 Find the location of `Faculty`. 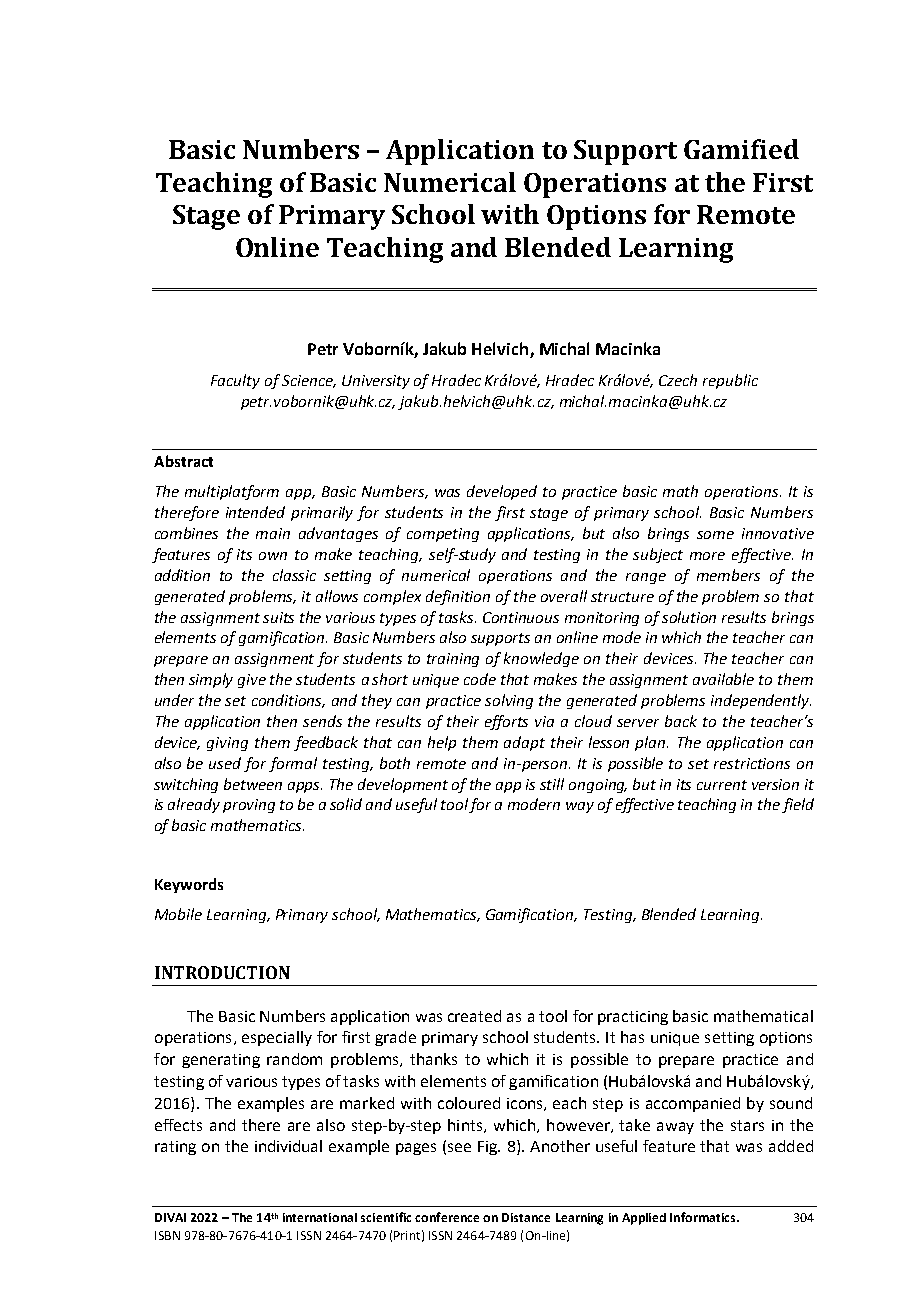

Faculty is located at coordinates (235, 381).
